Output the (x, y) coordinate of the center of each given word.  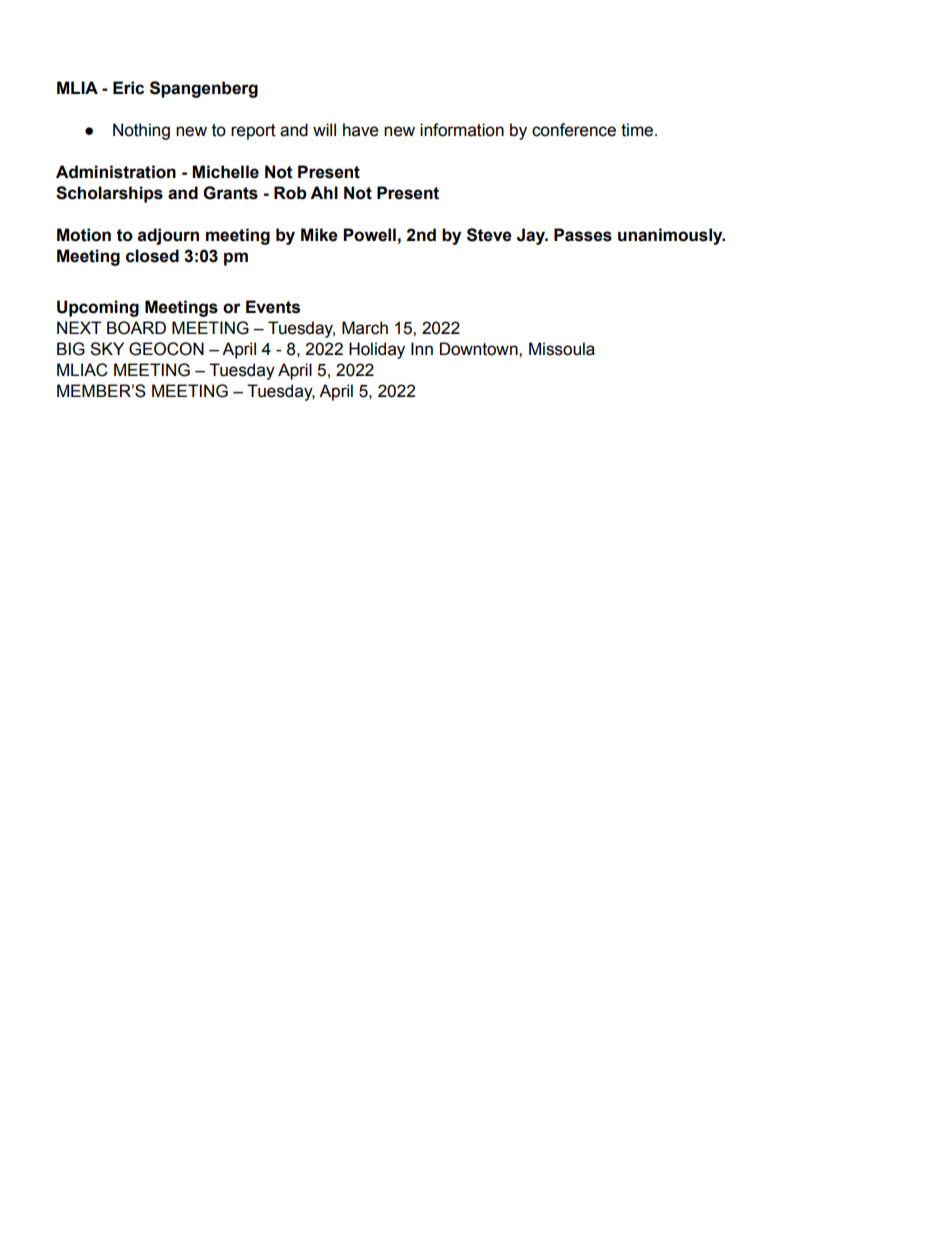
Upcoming (98, 308)
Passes (583, 235)
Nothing (141, 131)
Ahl (324, 192)
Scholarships (109, 194)
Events (273, 307)
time (638, 130)
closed (152, 256)
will (324, 129)
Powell (369, 235)
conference (574, 130)
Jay (532, 236)
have (361, 130)
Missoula (562, 349)
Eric (128, 88)
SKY (107, 349)
